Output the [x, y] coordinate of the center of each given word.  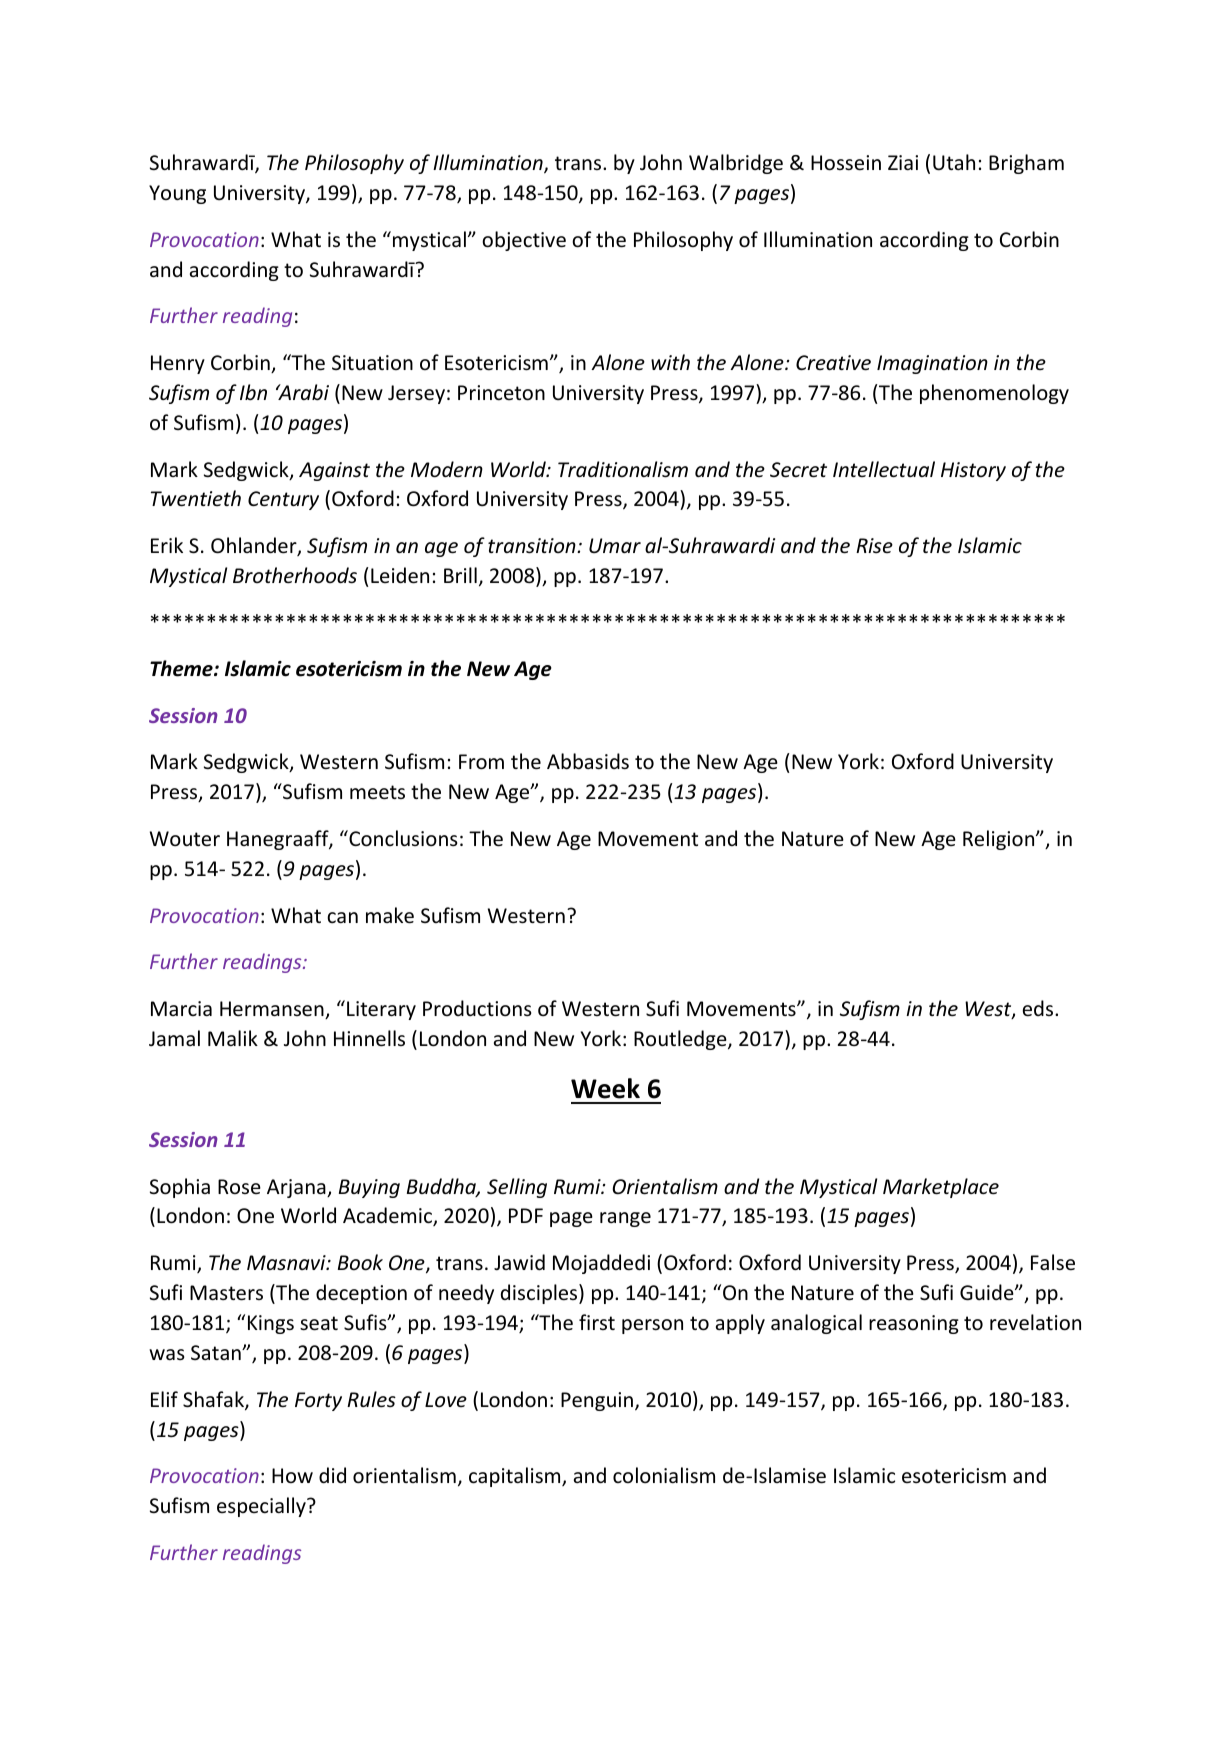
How [292, 1475]
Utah [954, 162]
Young [177, 194]
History [973, 471]
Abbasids [588, 761]
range [625, 1219]
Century [283, 500]
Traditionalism [623, 469]
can [342, 917]
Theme [182, 668]
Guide [988, 1292]
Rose [239, 1186]
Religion [1000, 840]
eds [1039, 1008]
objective [524, 241]
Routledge [681, 1040]
